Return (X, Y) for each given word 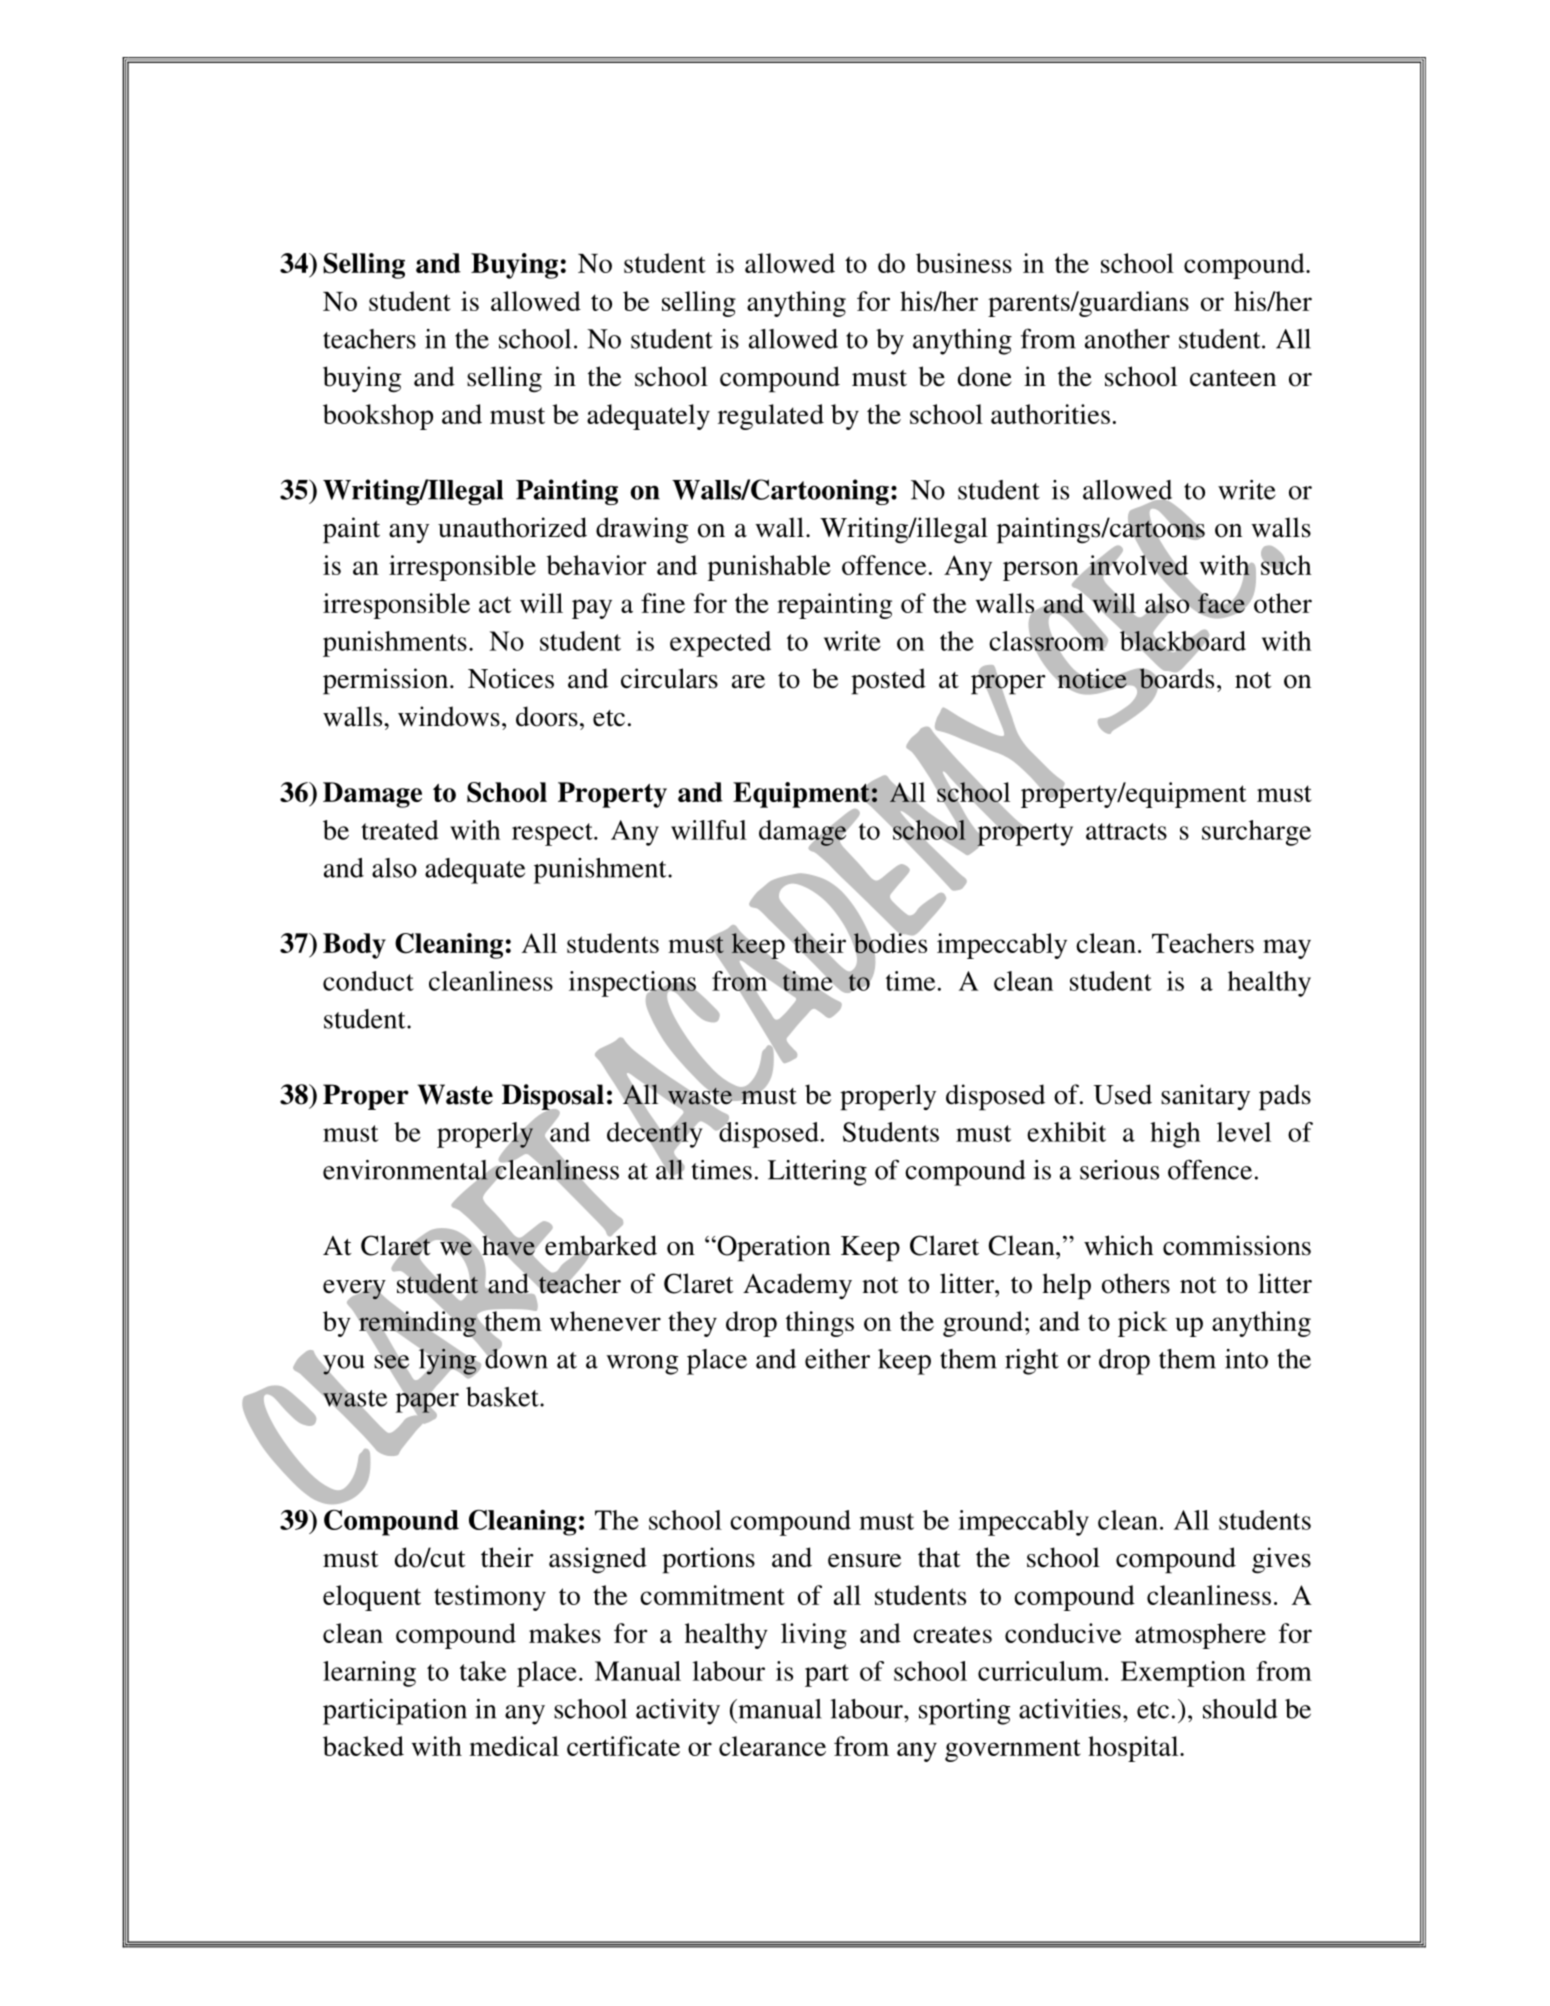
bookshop (378, 417)
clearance (772, 1746)
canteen (1233, 378)
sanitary (1205, 1097)
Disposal (553, 1098)
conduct (368, 981)
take (483, 1671)
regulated (771, 417)
